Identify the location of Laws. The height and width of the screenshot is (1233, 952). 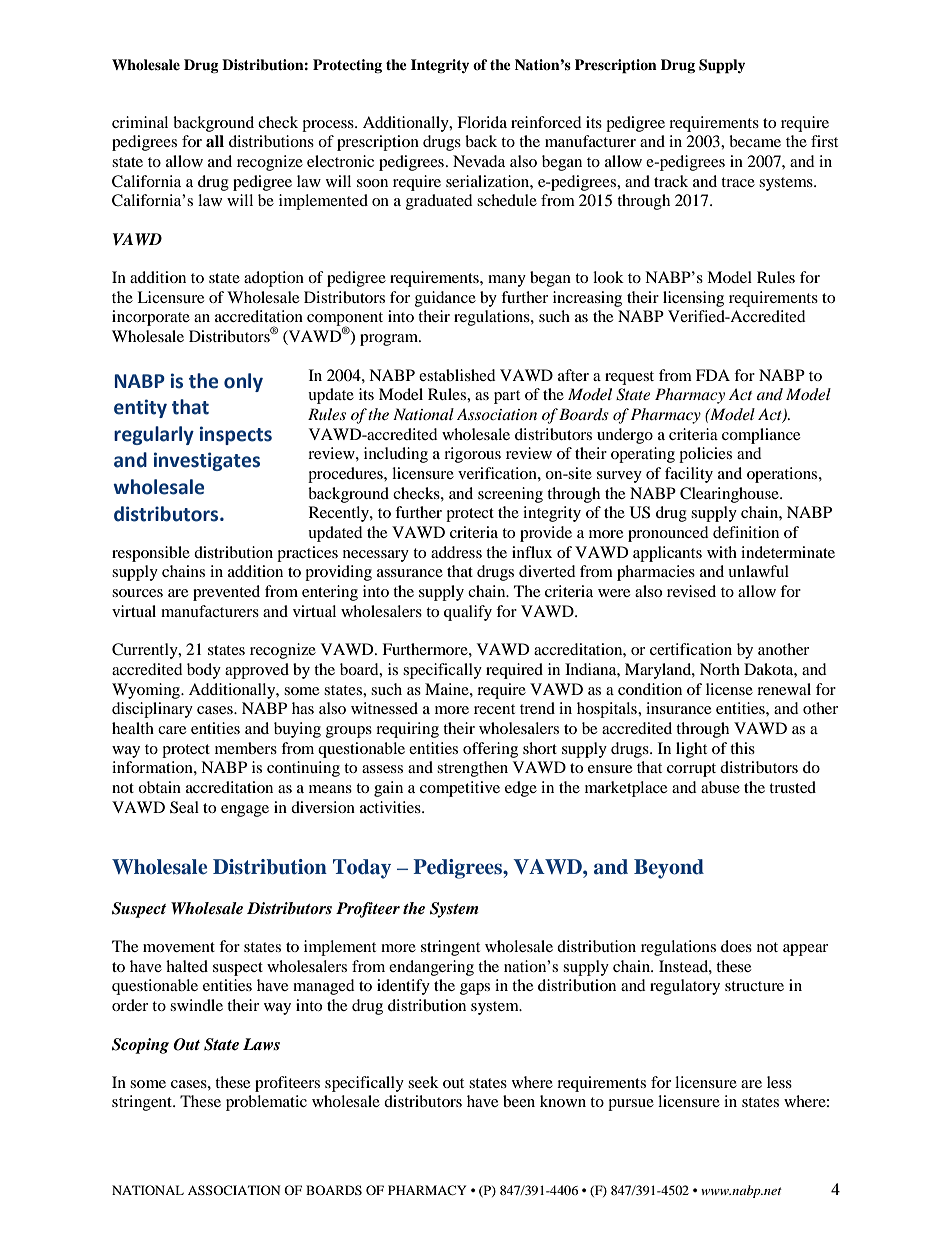
(261, 1044).
